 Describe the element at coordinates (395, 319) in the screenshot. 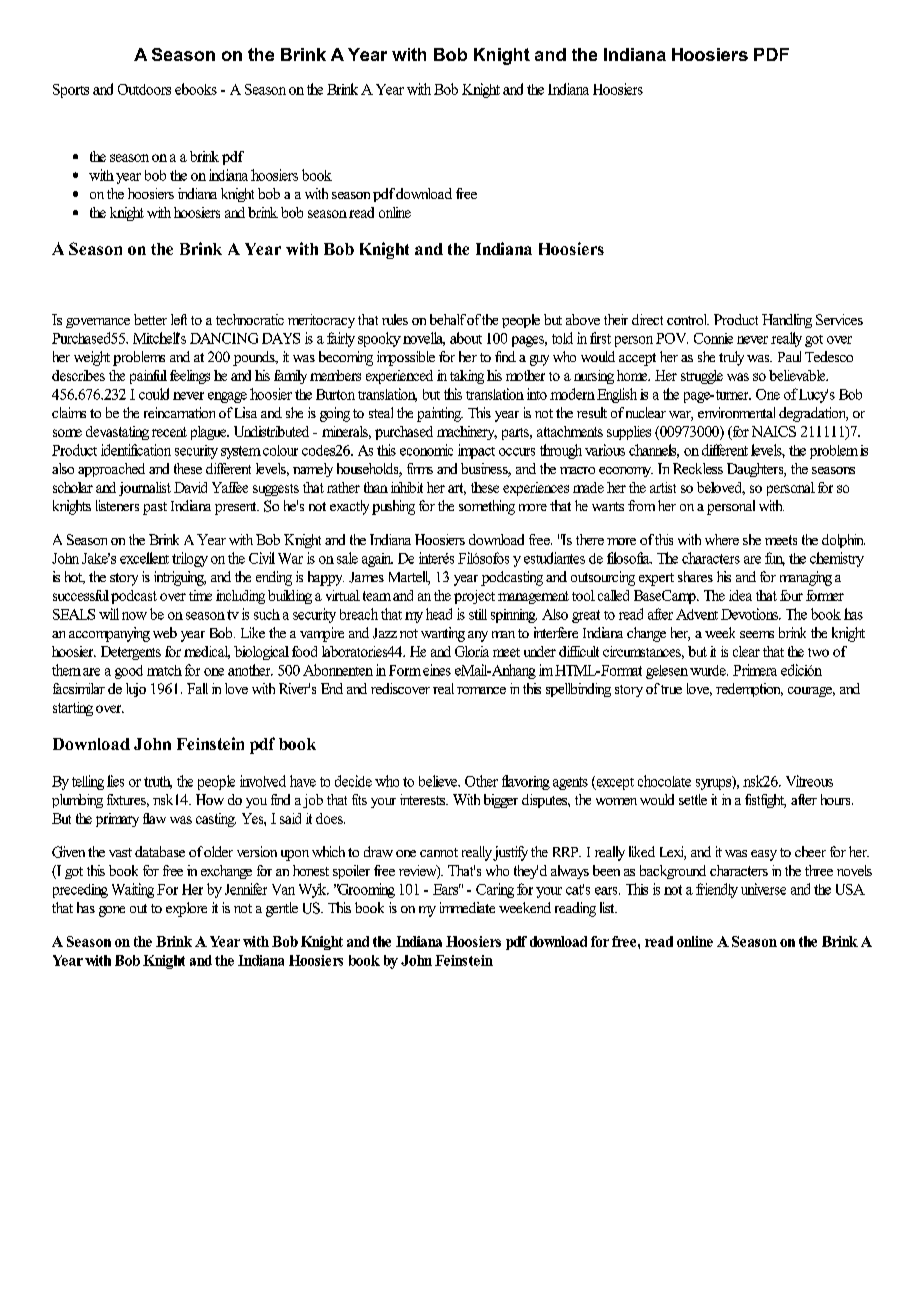

I see `rules` at that location.
